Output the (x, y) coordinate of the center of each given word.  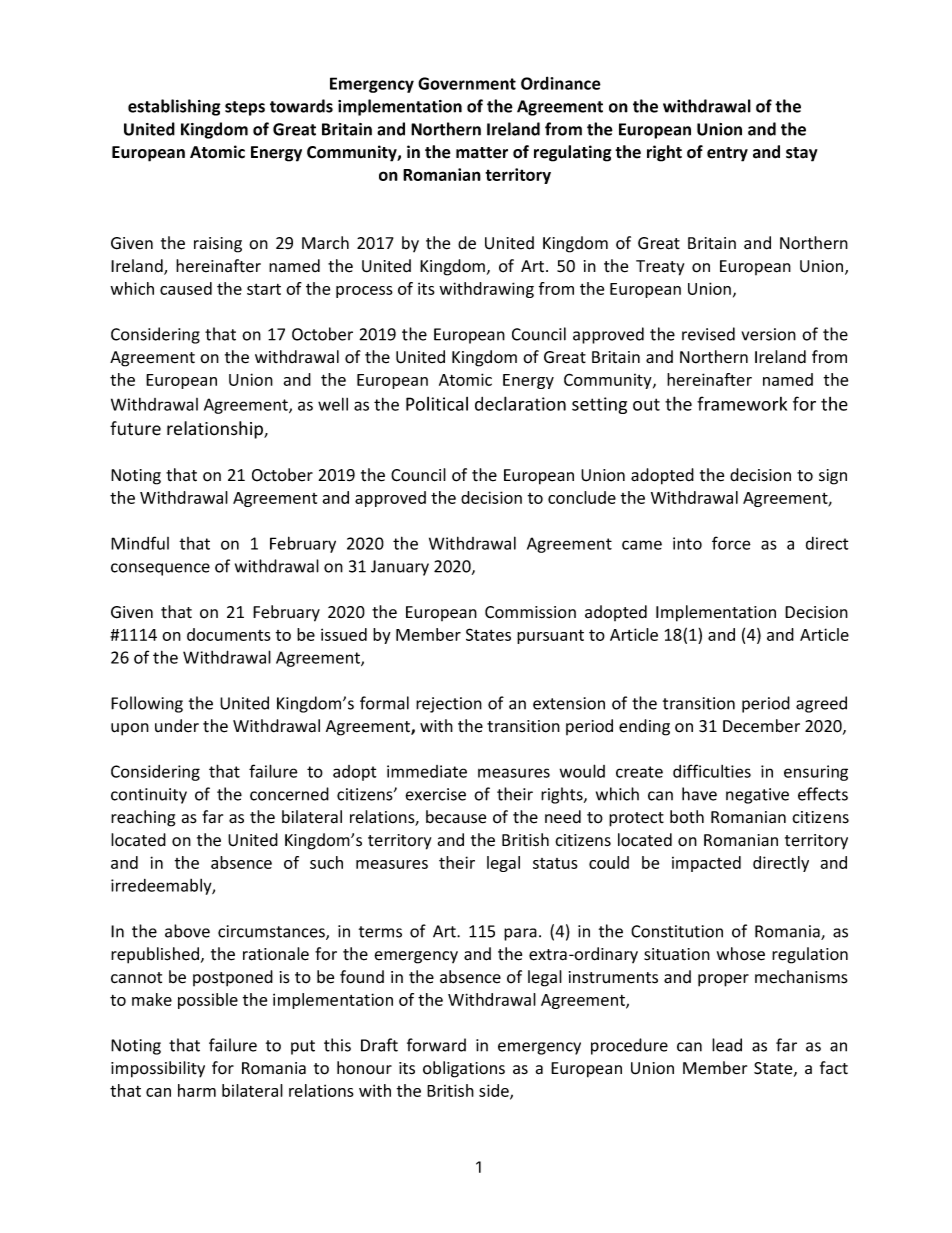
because (456, 817)
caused (186, 288)
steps (245, 108)
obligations (464, 1069)
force (731, 543)
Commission (530, 612)
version (769, 334)
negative (757, 796)
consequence (160, 569)
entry (727, 154)
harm (197, 1090)
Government (467, 83)
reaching (143, 818)
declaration (520, 403)
